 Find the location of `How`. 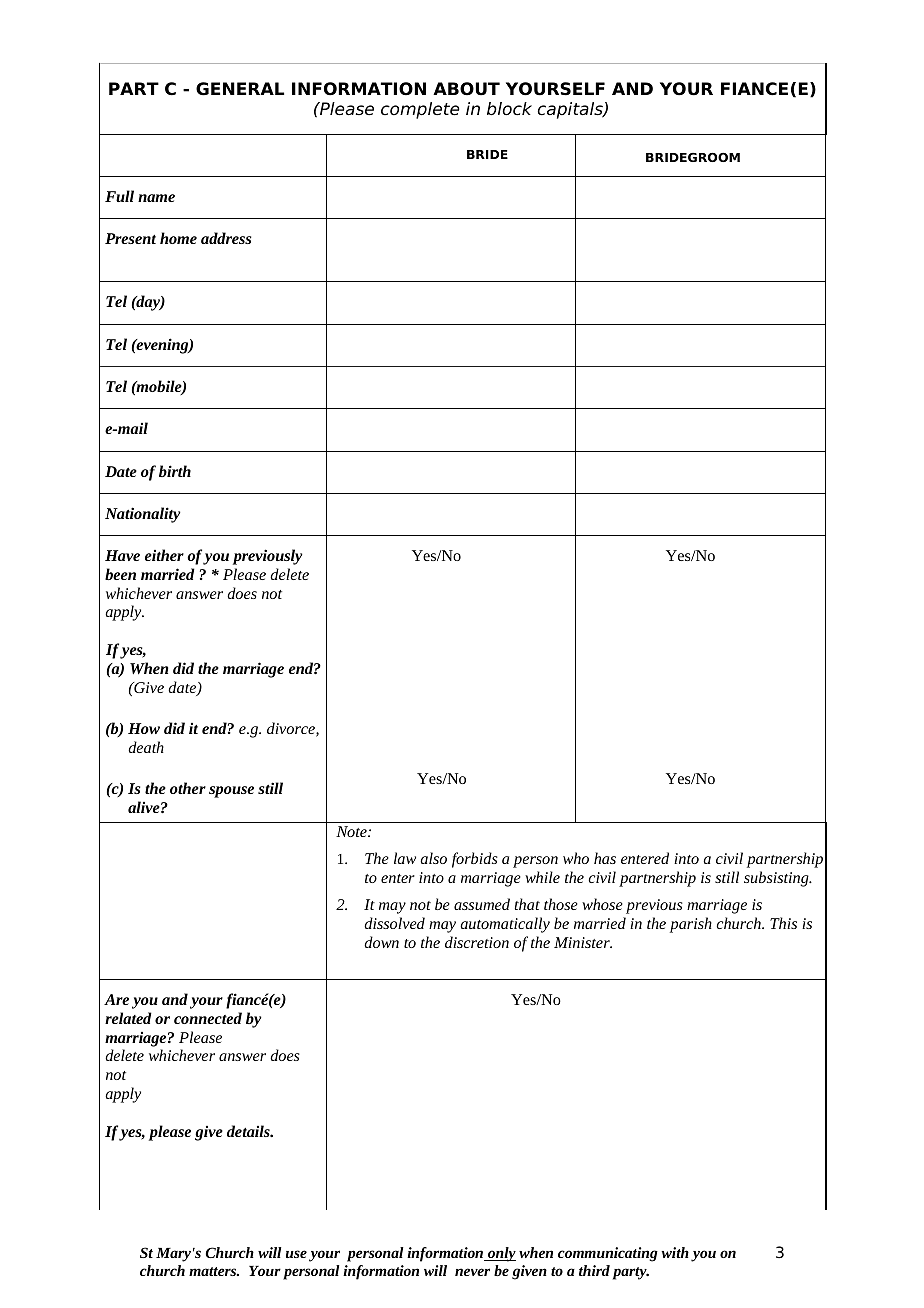

How is located at coordinates (144, 728).
